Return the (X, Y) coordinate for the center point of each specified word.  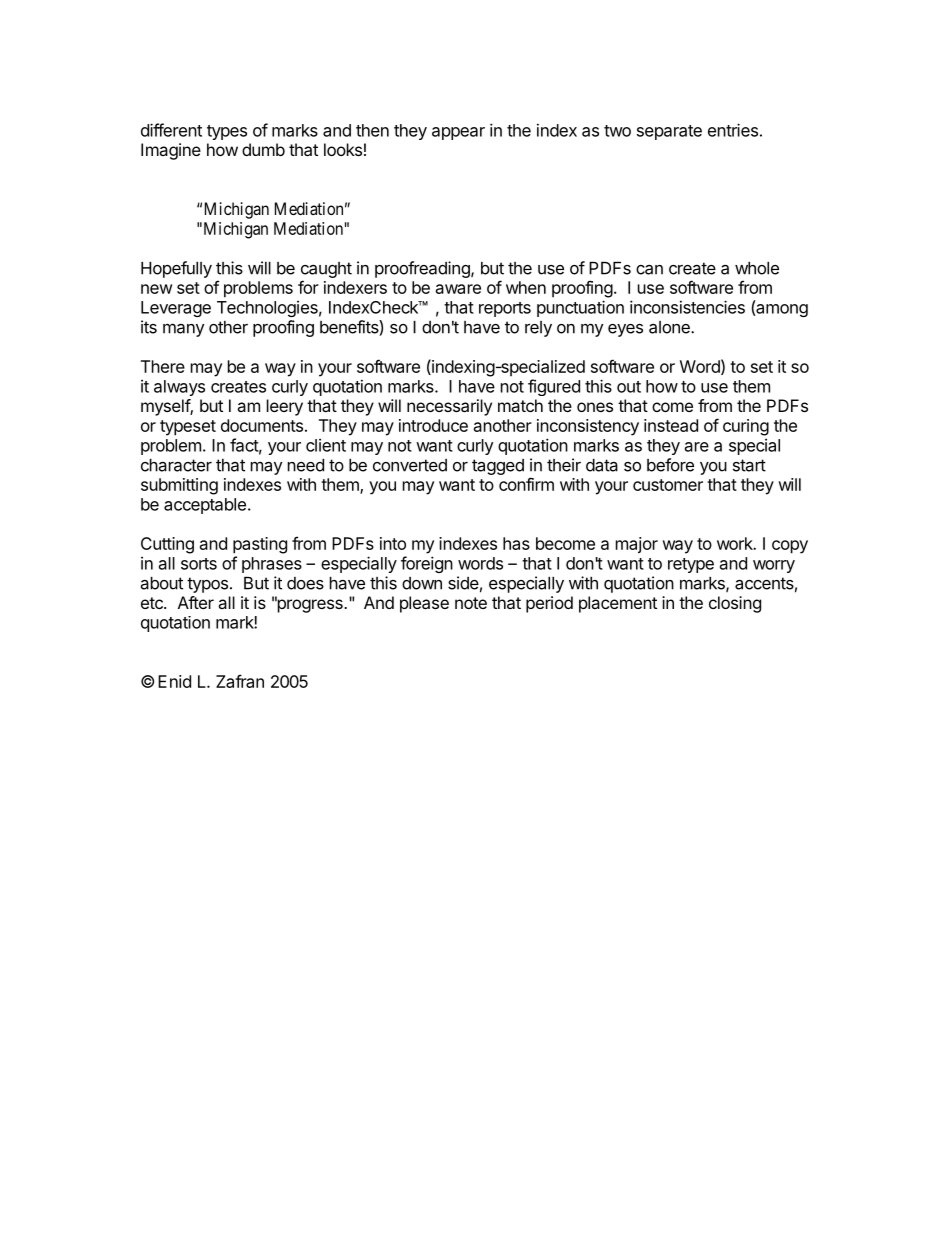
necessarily (449, 407)
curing (746, 427)
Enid (174, 681)
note (471, 603)
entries (733, 130)
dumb (263, 149)
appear (458, 133)
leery (285, 407)
